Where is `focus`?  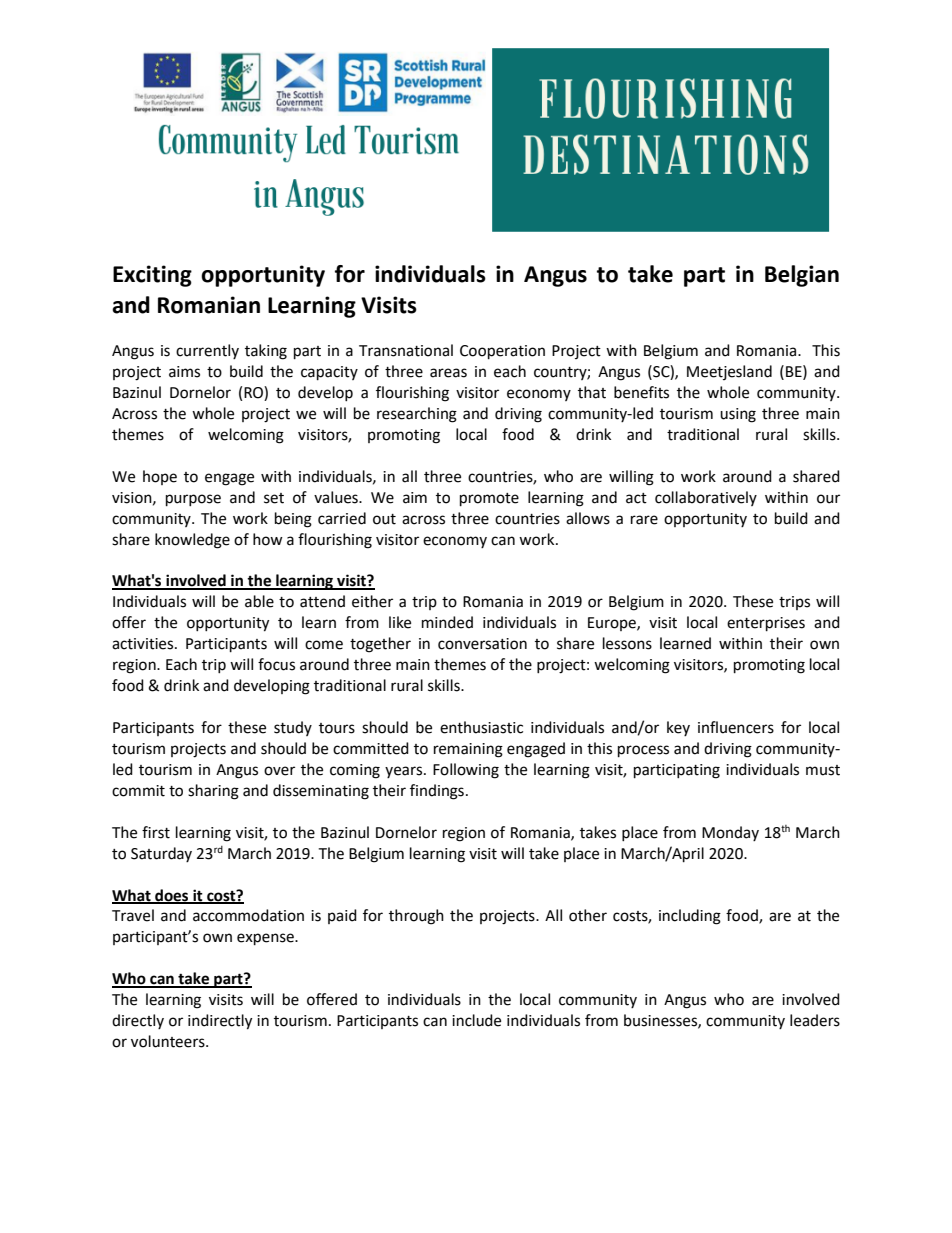
focus is located at coordinates (276, 664).
